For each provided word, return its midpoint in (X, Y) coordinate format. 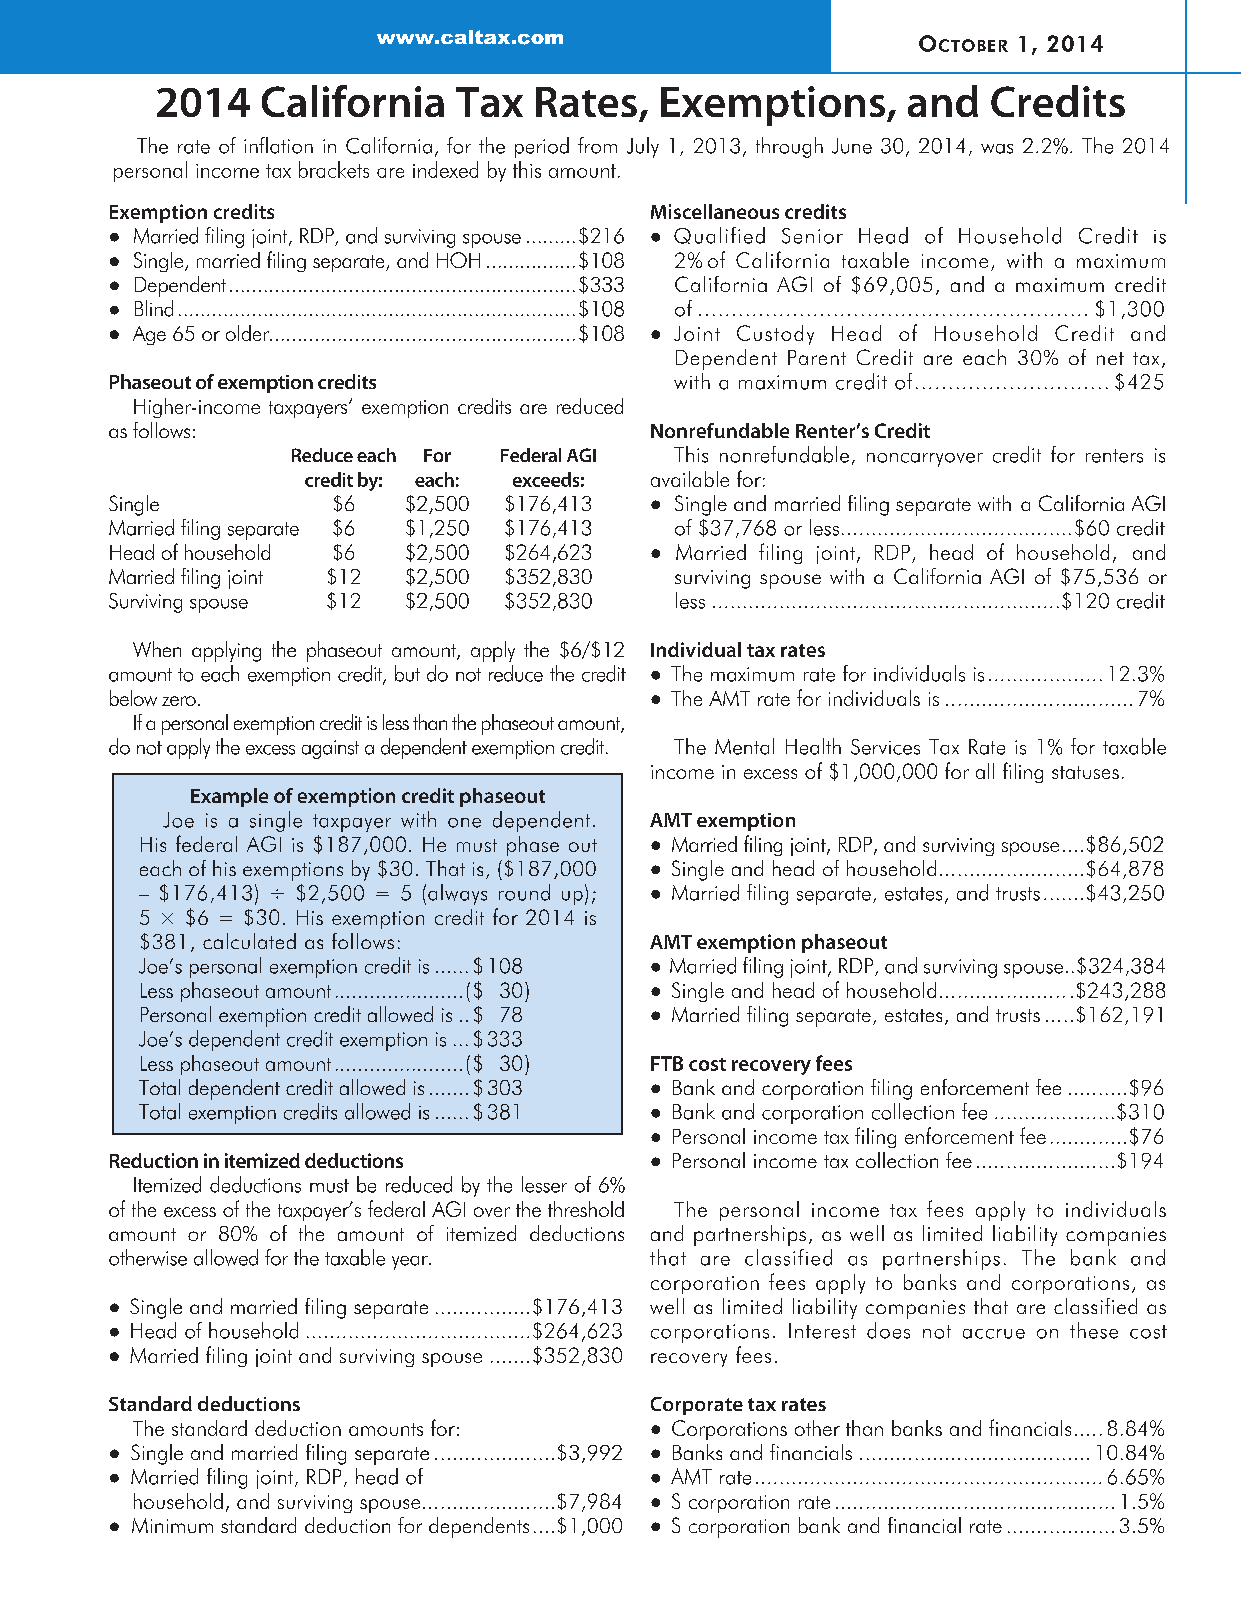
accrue (994, 1334)
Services (885, 747)
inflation (278, 145)
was (997, 149)
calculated (249, 941)
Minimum (172, 1525)
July (643, 147)
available (690, 479)
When (157, 649)
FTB (667, 1063)
